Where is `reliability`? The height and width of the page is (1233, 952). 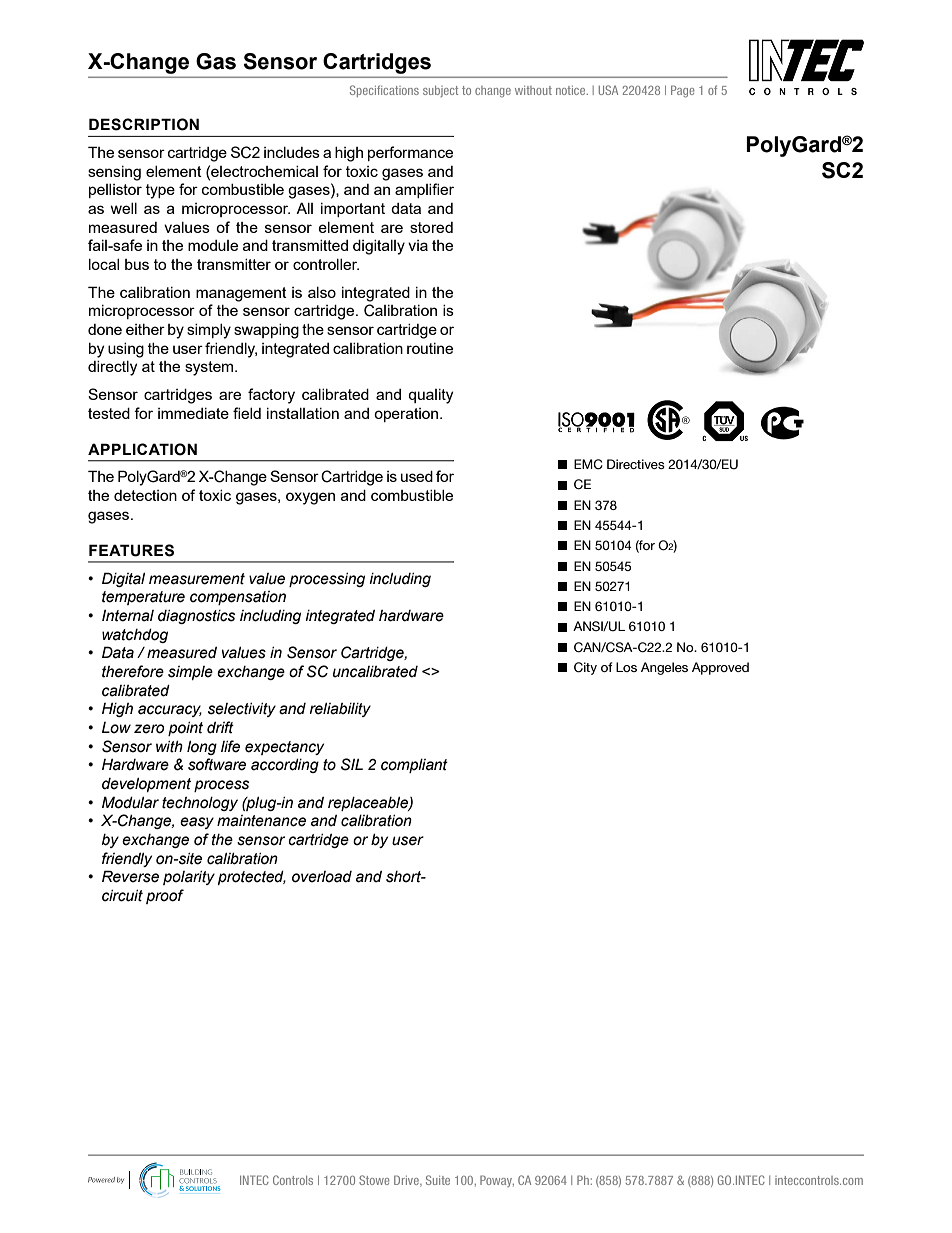 reliability is located at coordinates (340, 710).
